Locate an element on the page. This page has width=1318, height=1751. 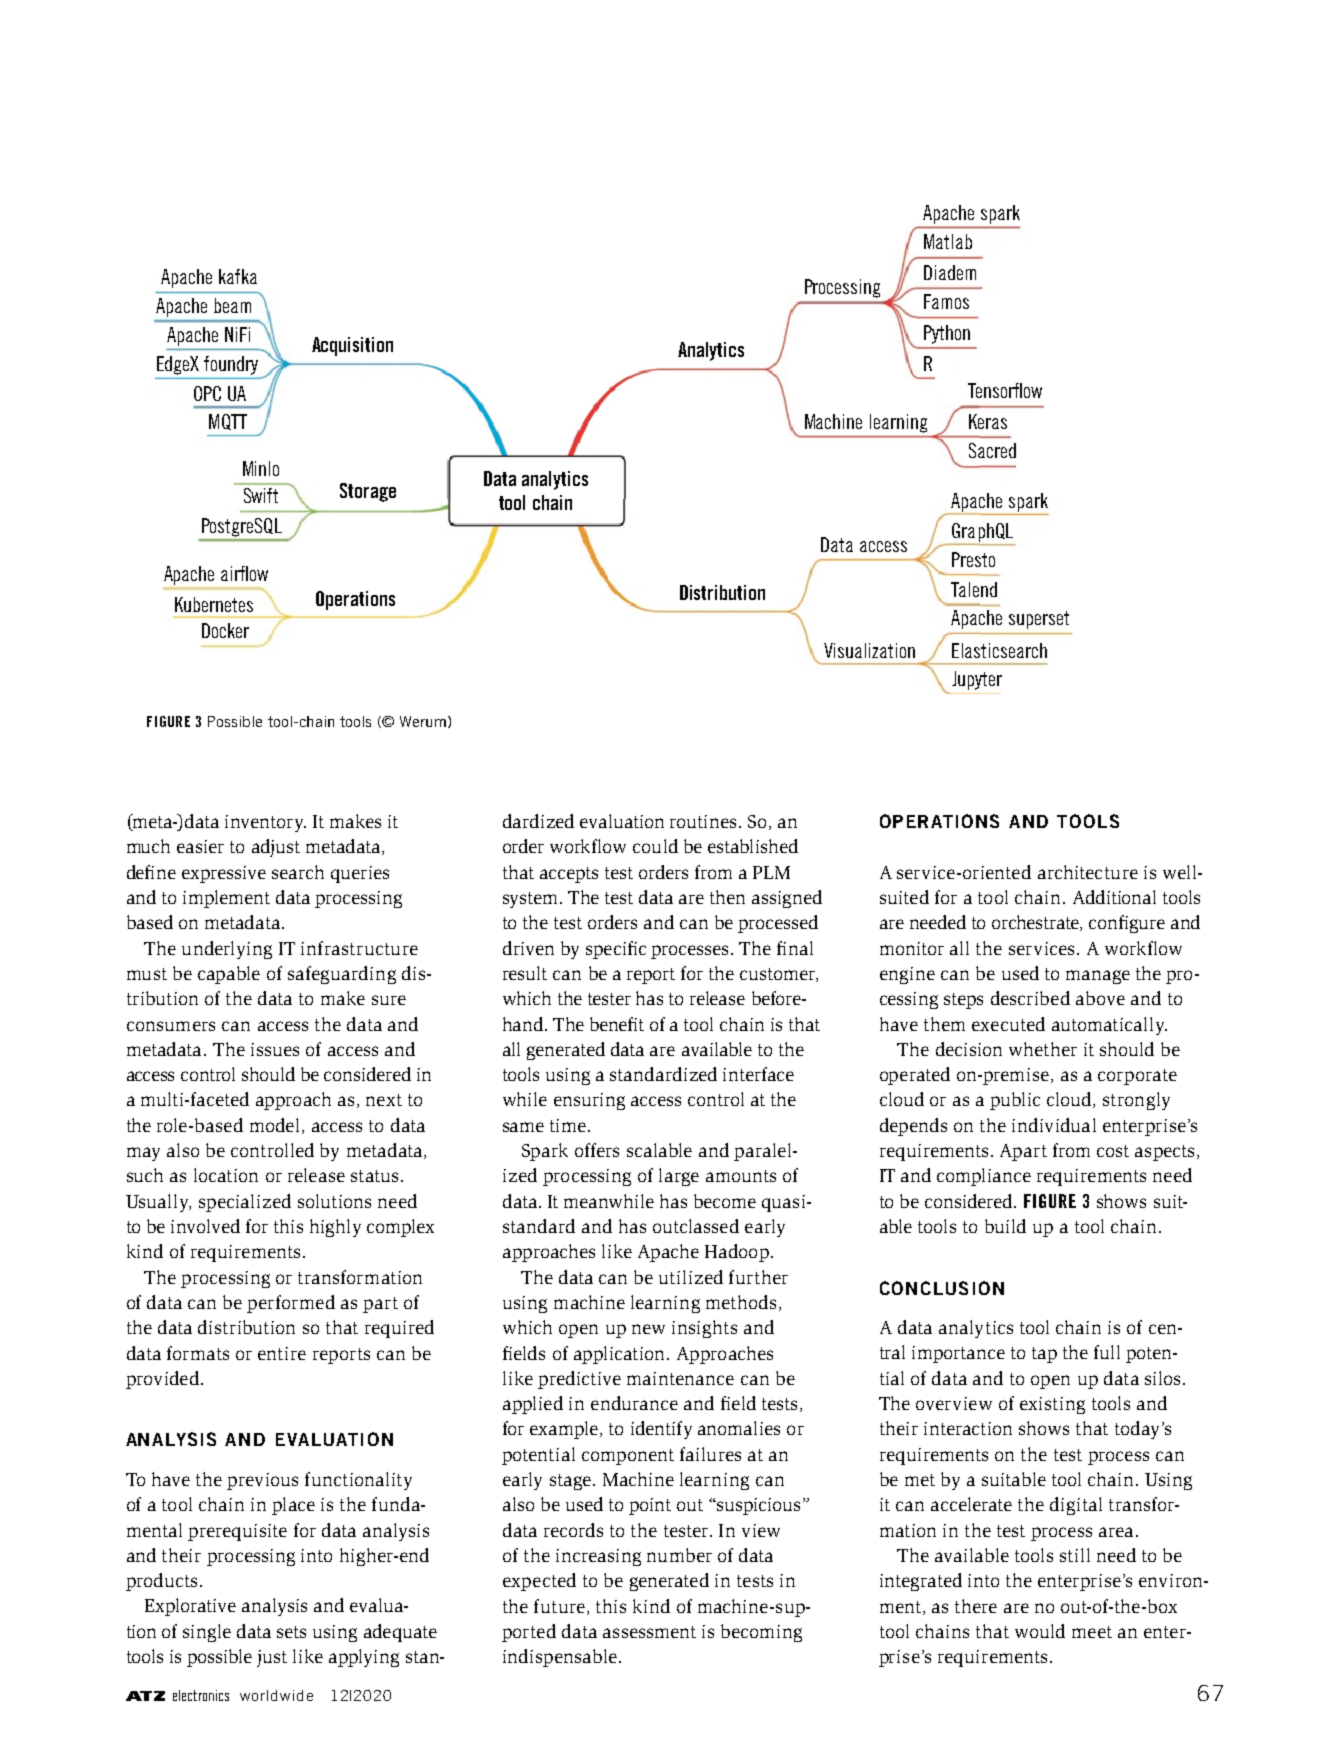
would is located at coordinates (1040, 1631).
